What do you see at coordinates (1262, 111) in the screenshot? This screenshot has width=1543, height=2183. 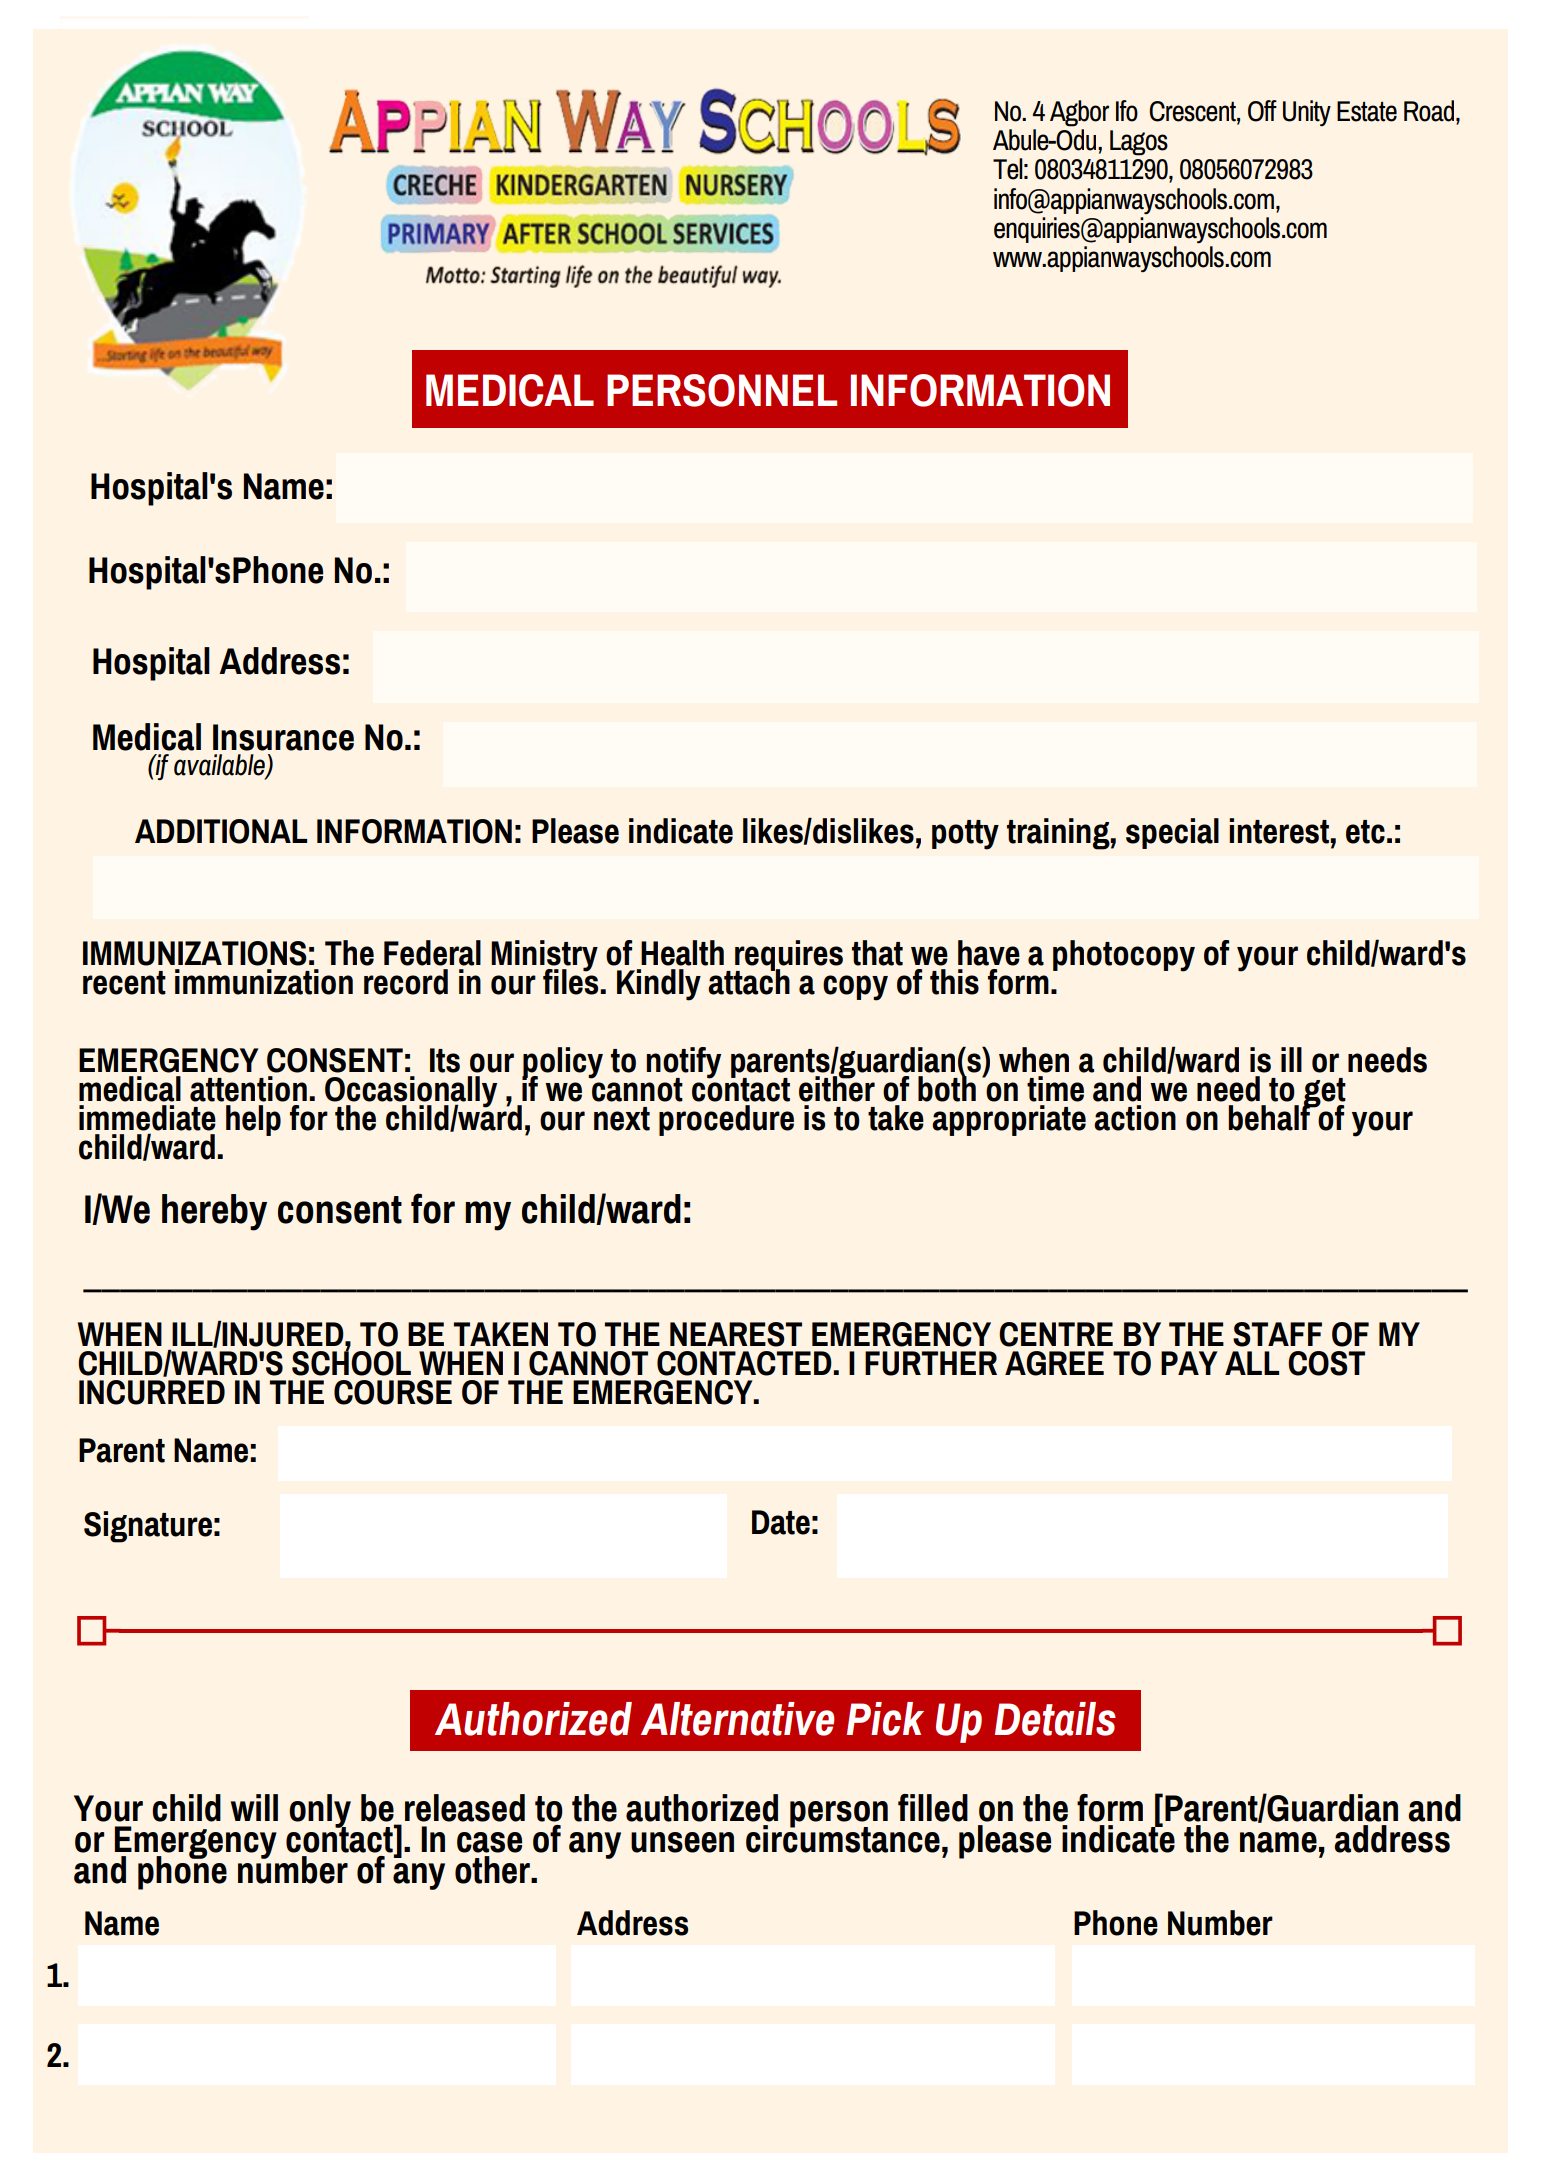 I see `Off` at bounding box center [1262, 111].
